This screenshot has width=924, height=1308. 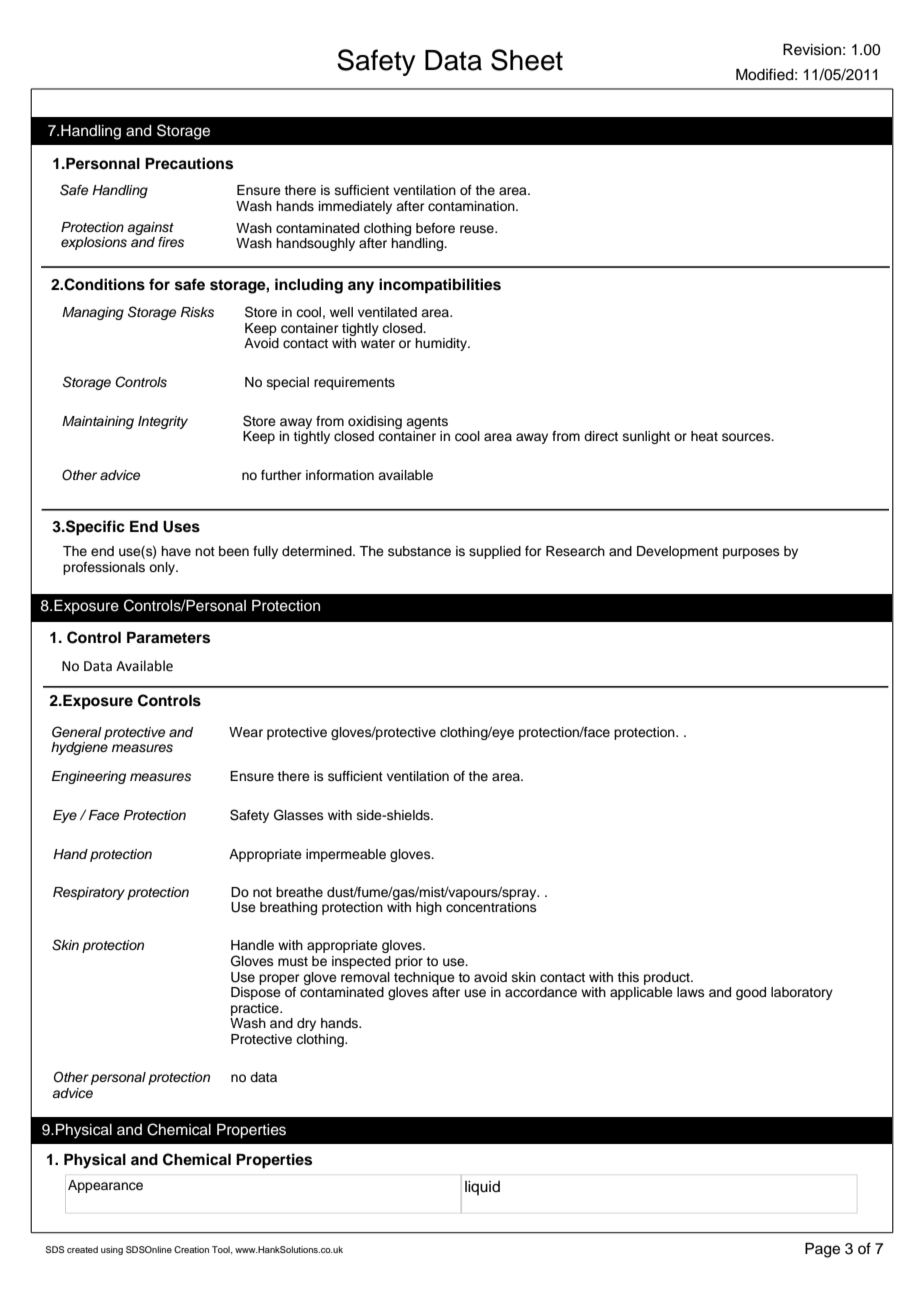 What do you see at coordinates (191, 1249) in the screenshot?
I see `Creation` at bounding box center [191, 1249].
